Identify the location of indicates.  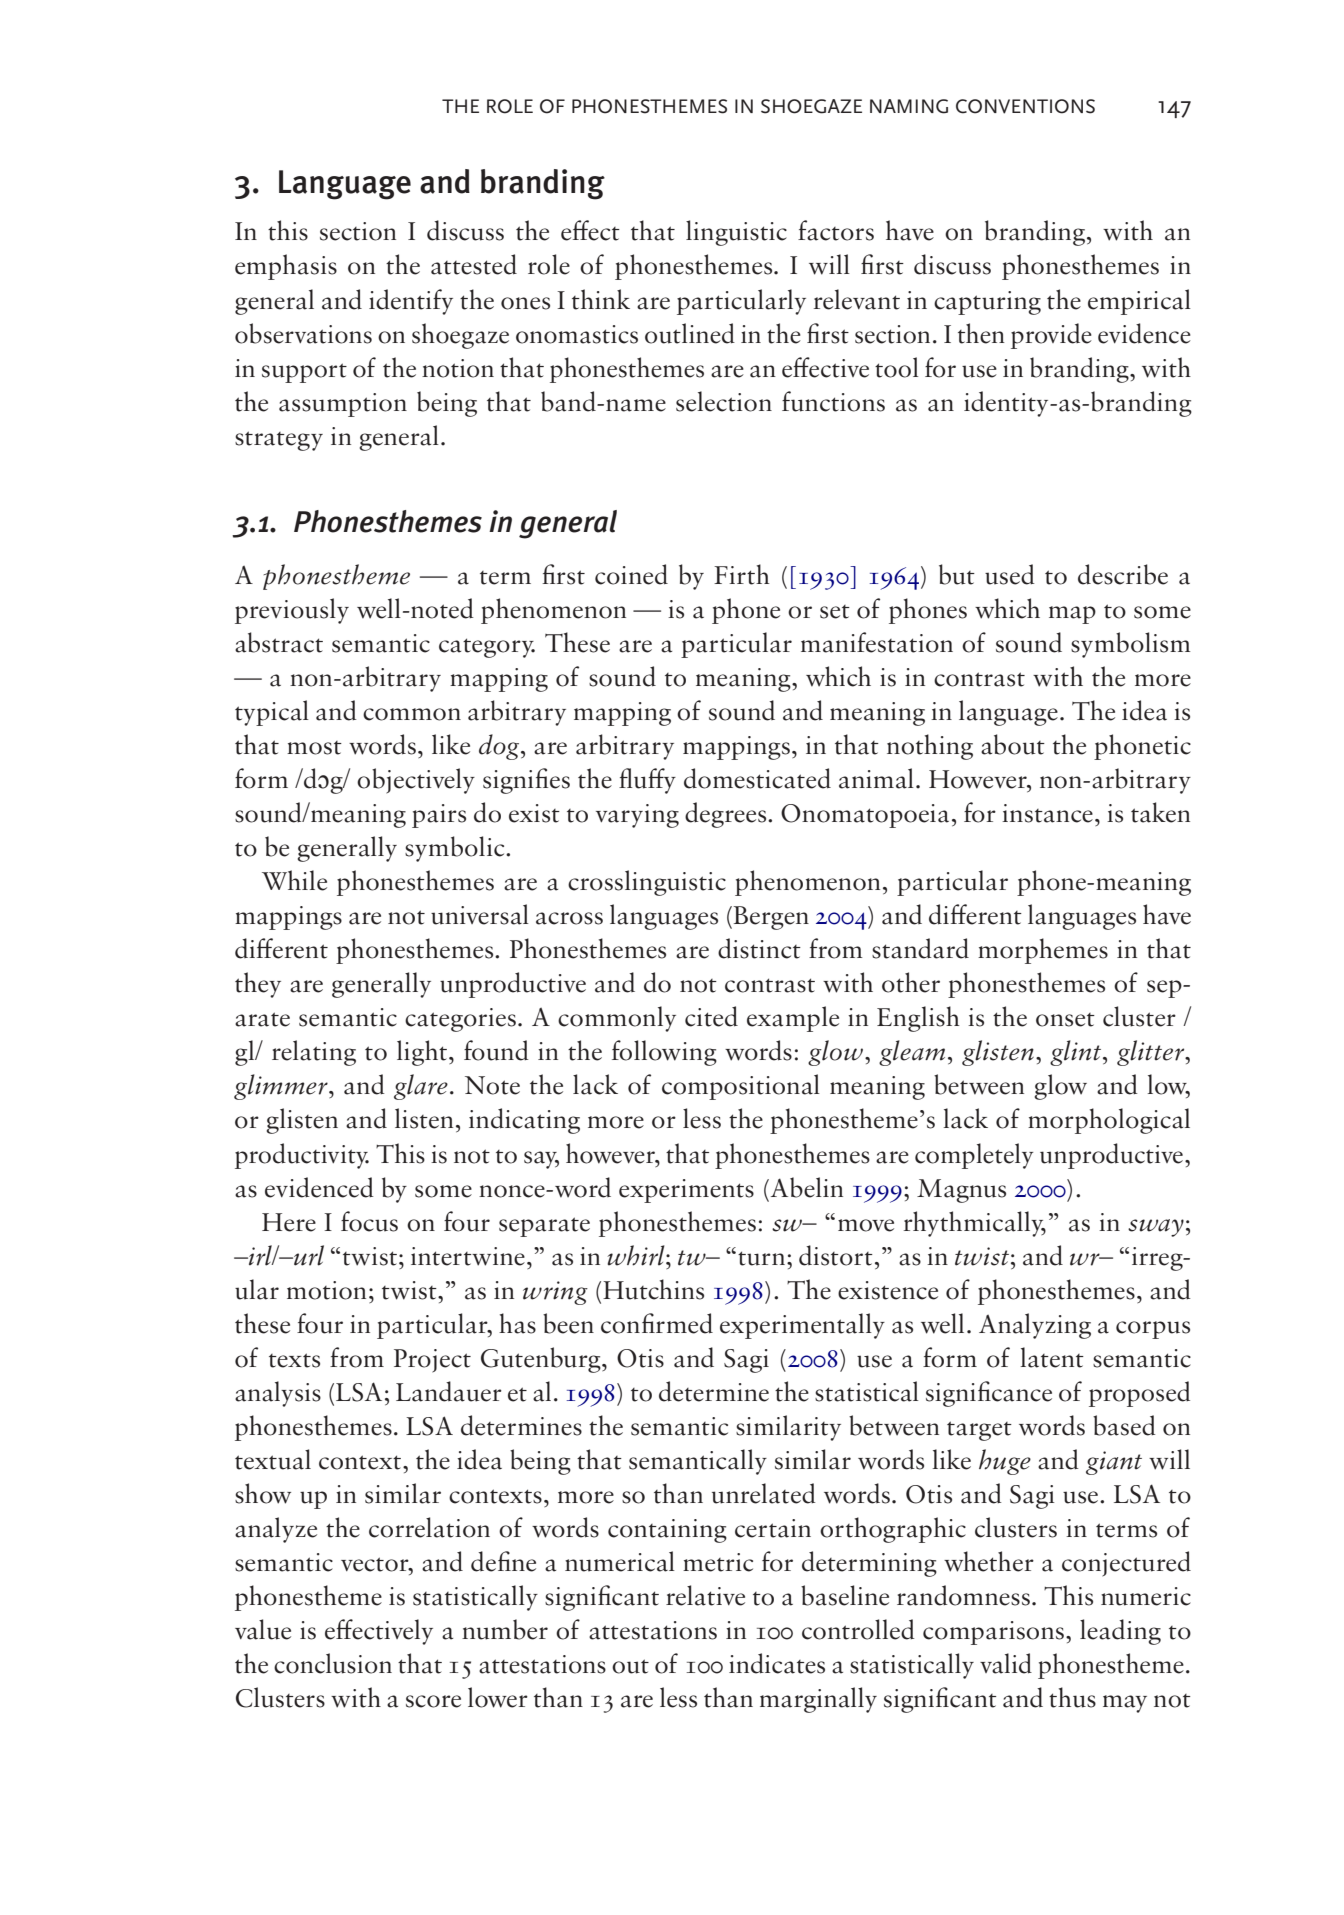
(777, 1663).
